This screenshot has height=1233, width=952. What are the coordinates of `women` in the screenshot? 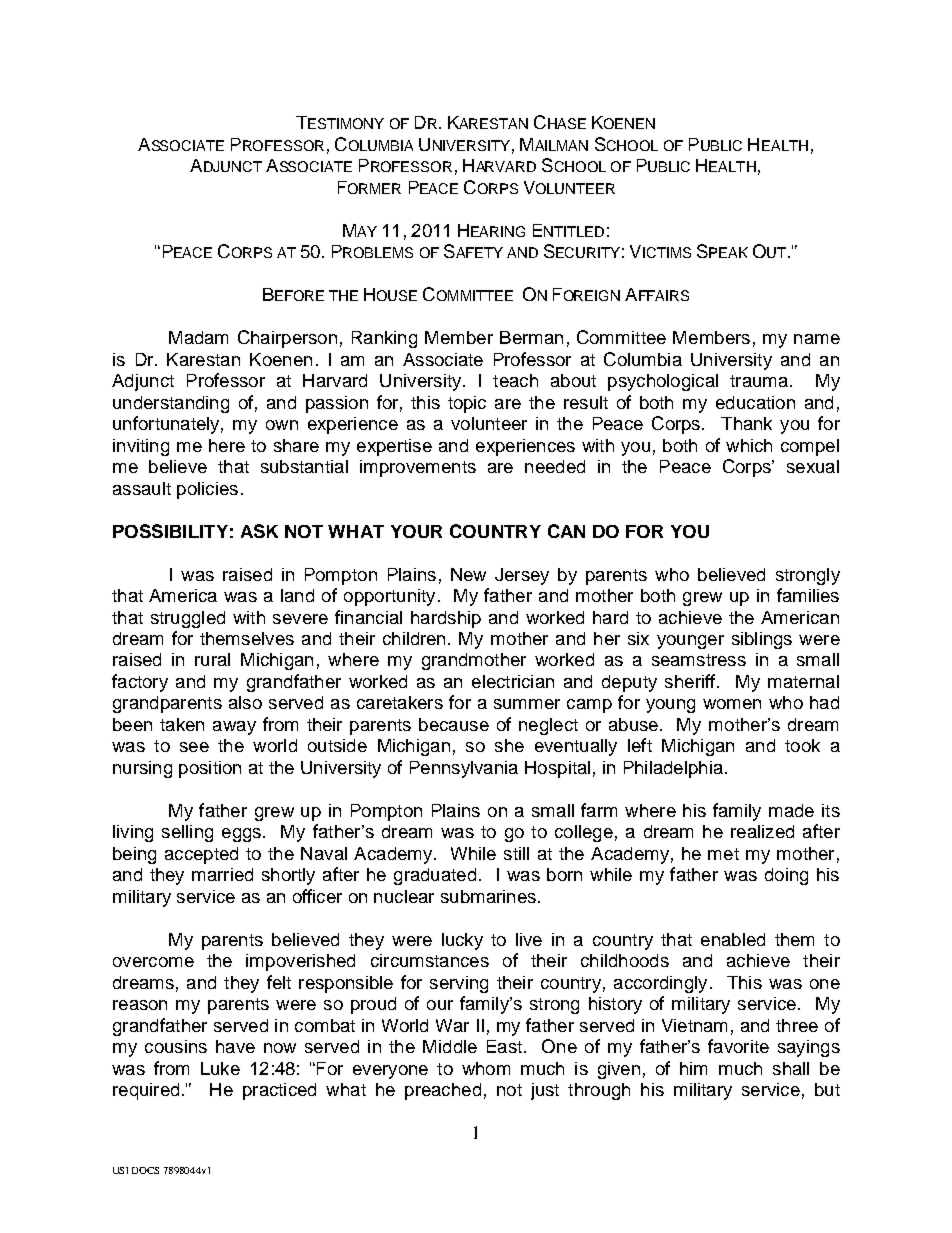 It's located at (732, 704).
